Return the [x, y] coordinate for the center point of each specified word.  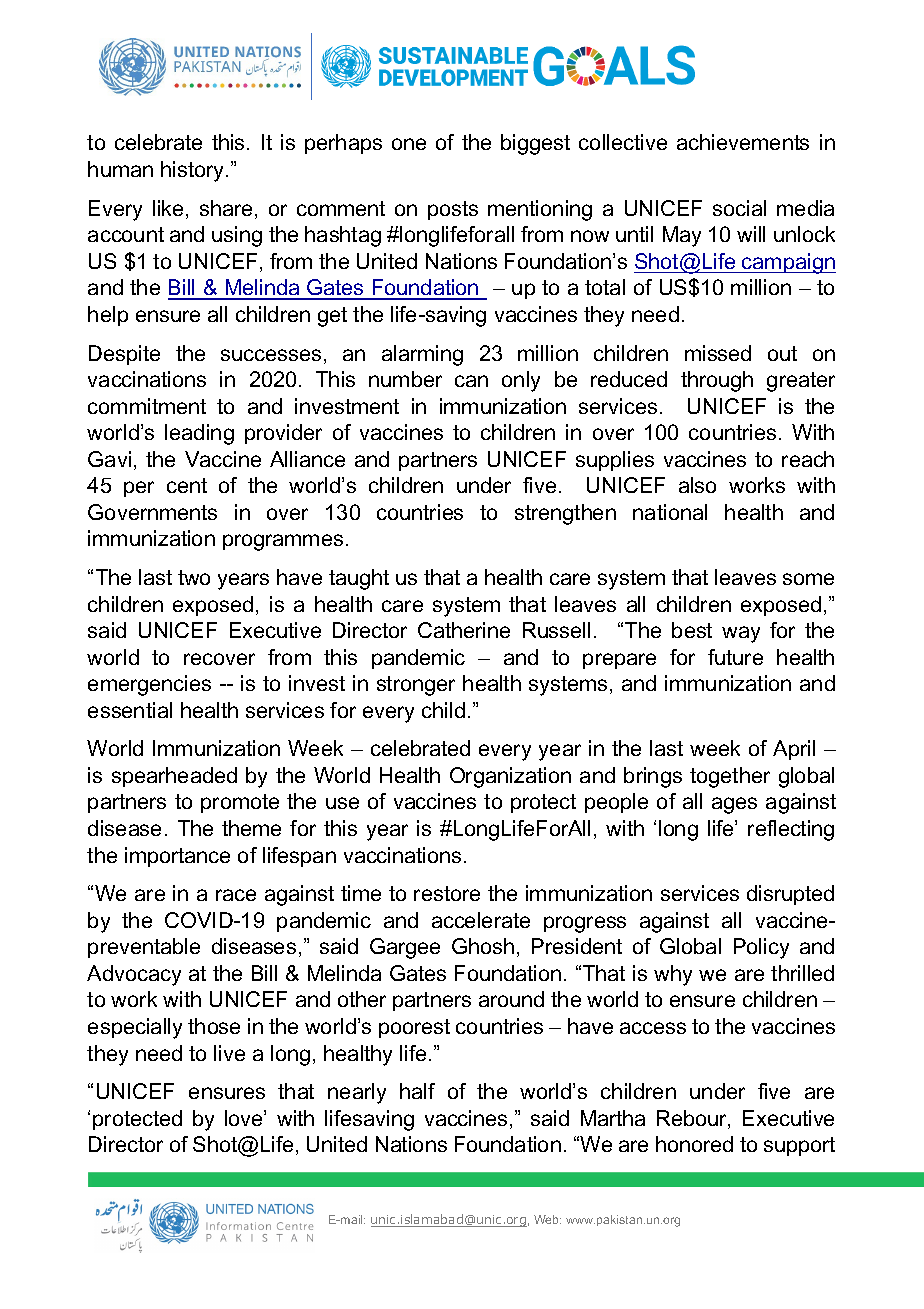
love [245, 1118]
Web [547, 1219]
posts [453, 210]
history [194, 171]
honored [694, 1144]
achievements [743, 142]
